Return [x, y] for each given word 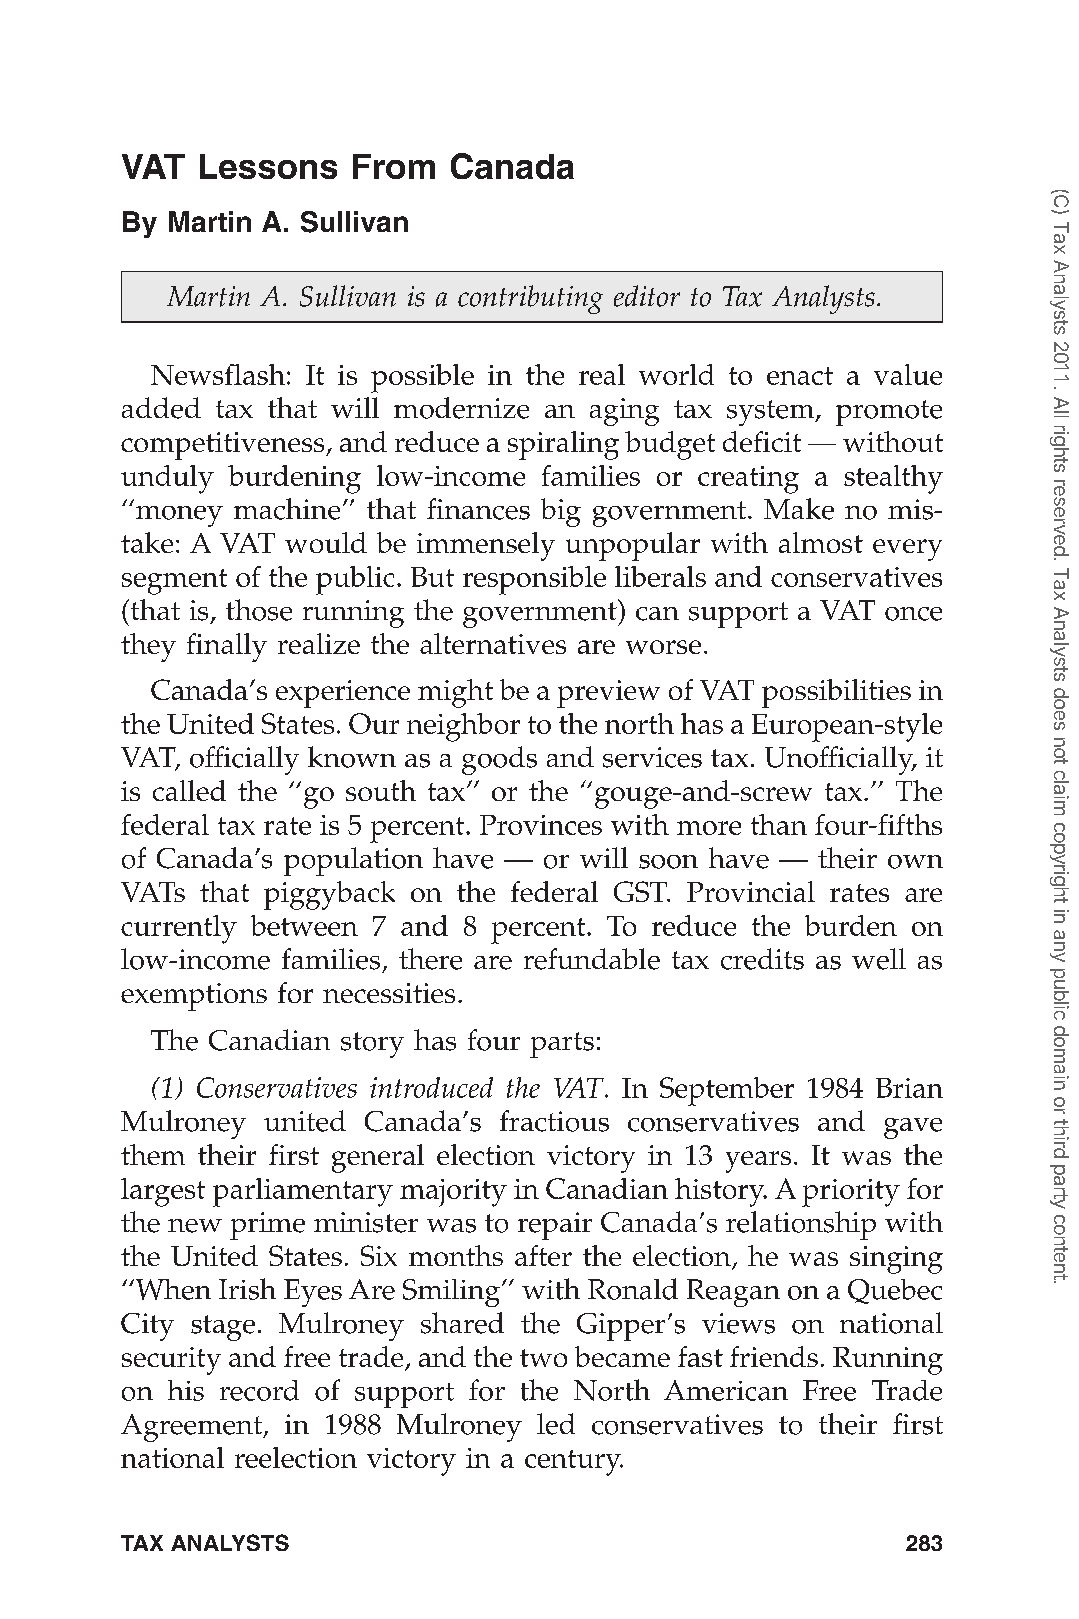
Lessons [268, 166]
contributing [530, 299]
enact [800, 376]
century [574, 1463]
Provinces [541, 825]
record [259, 1390]
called [189, 790]
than [779, 824]
